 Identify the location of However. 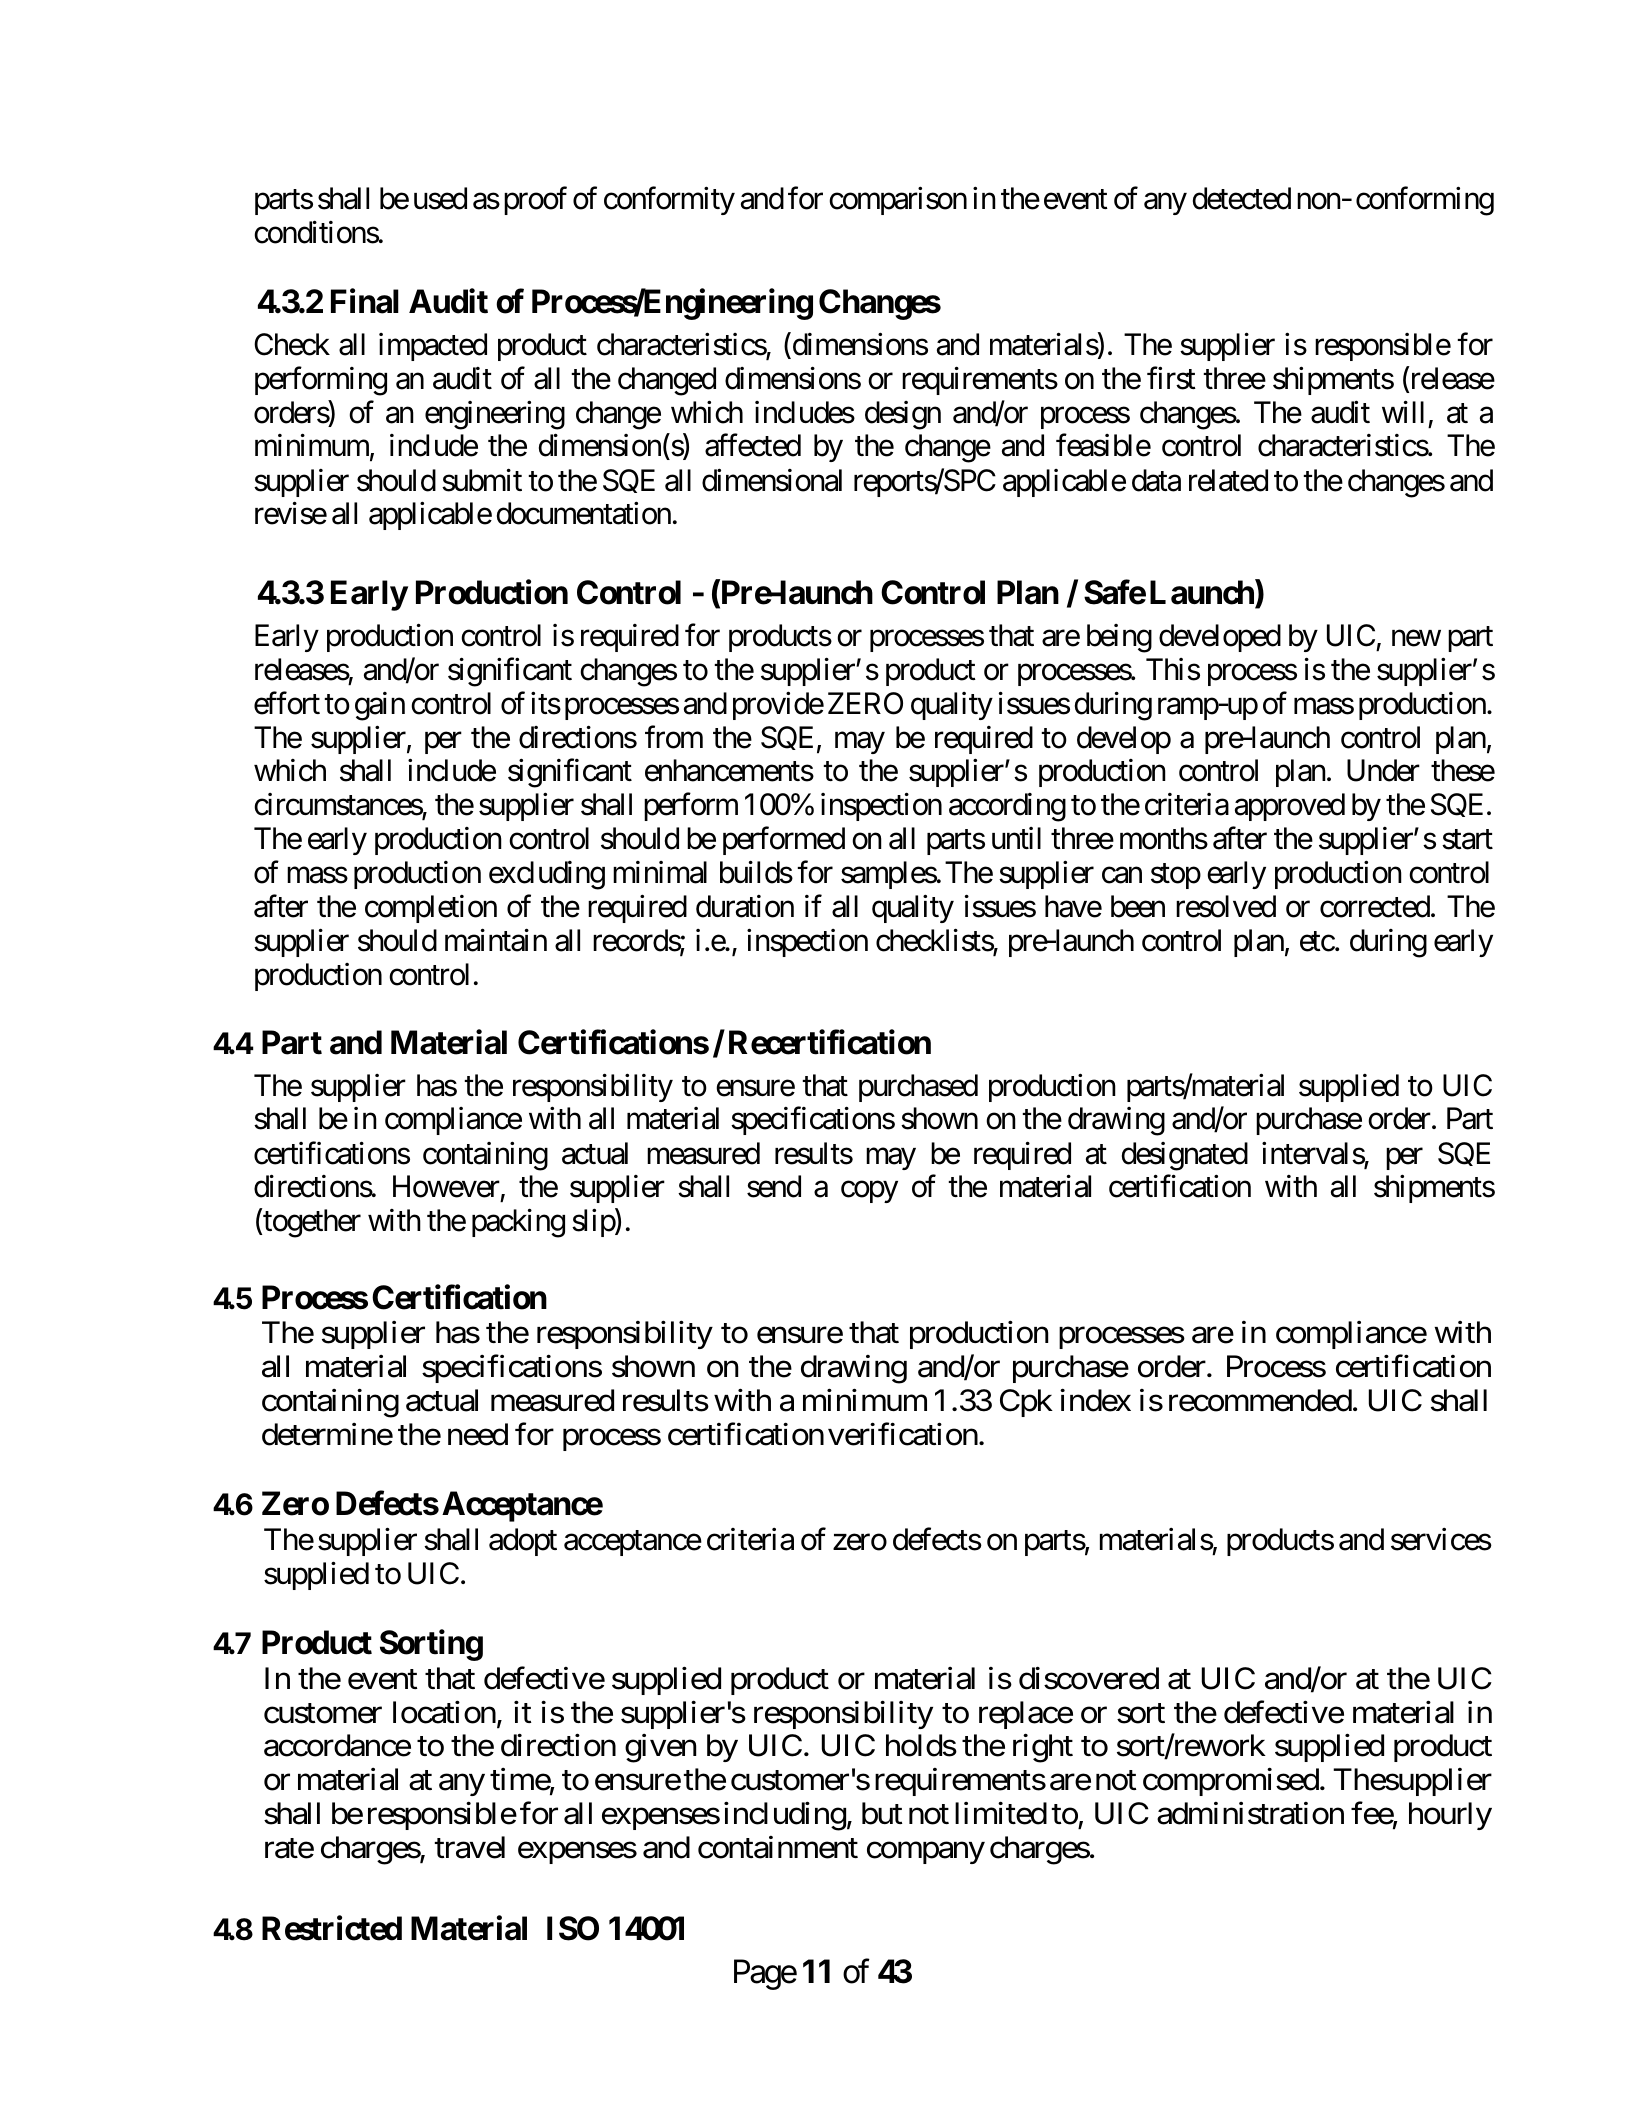
(446, 1187).
